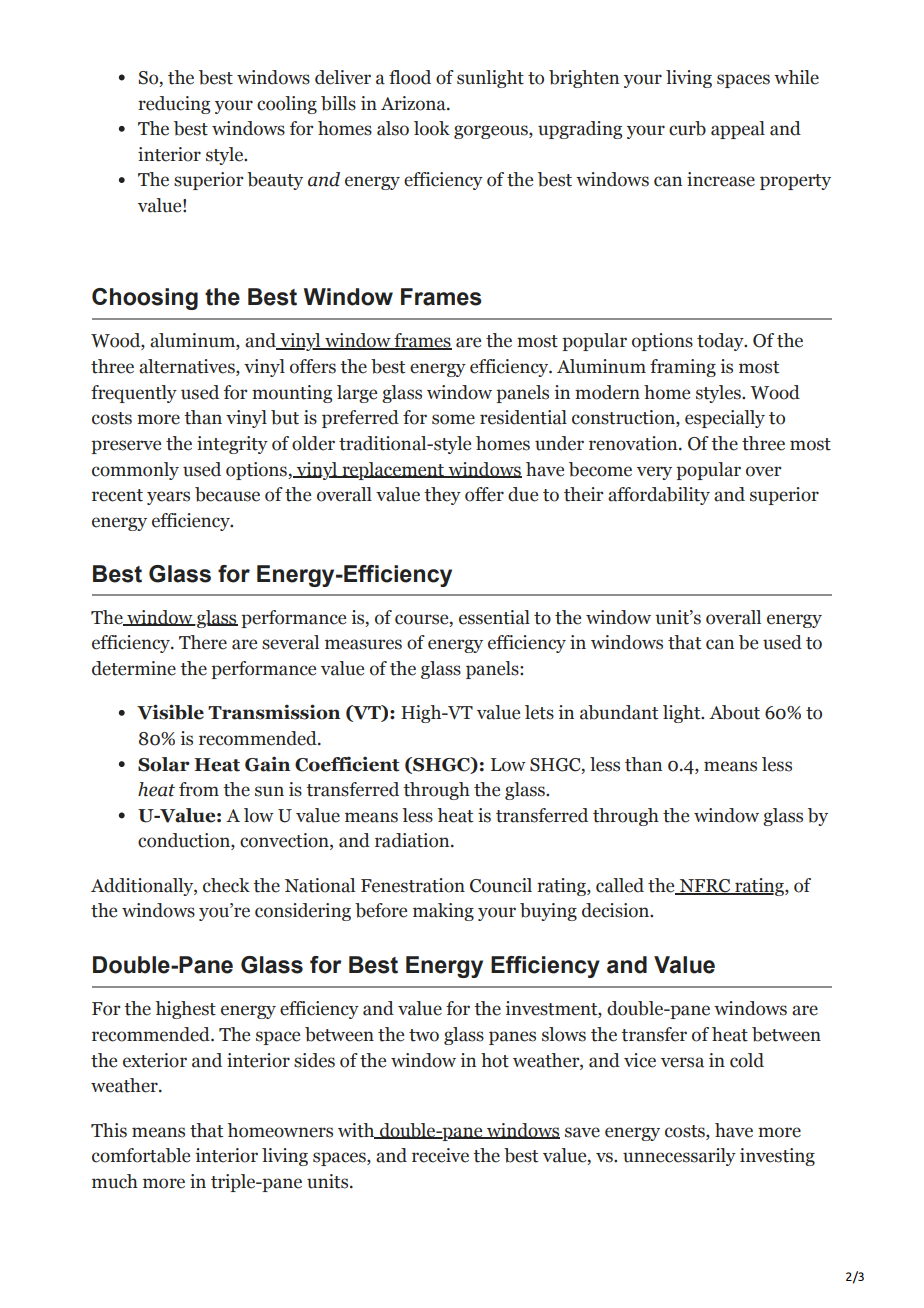 The width and height of the document is (924, 1308). Describe the element at coordinates (683, 368) in the document. I see `framing` at that location.
